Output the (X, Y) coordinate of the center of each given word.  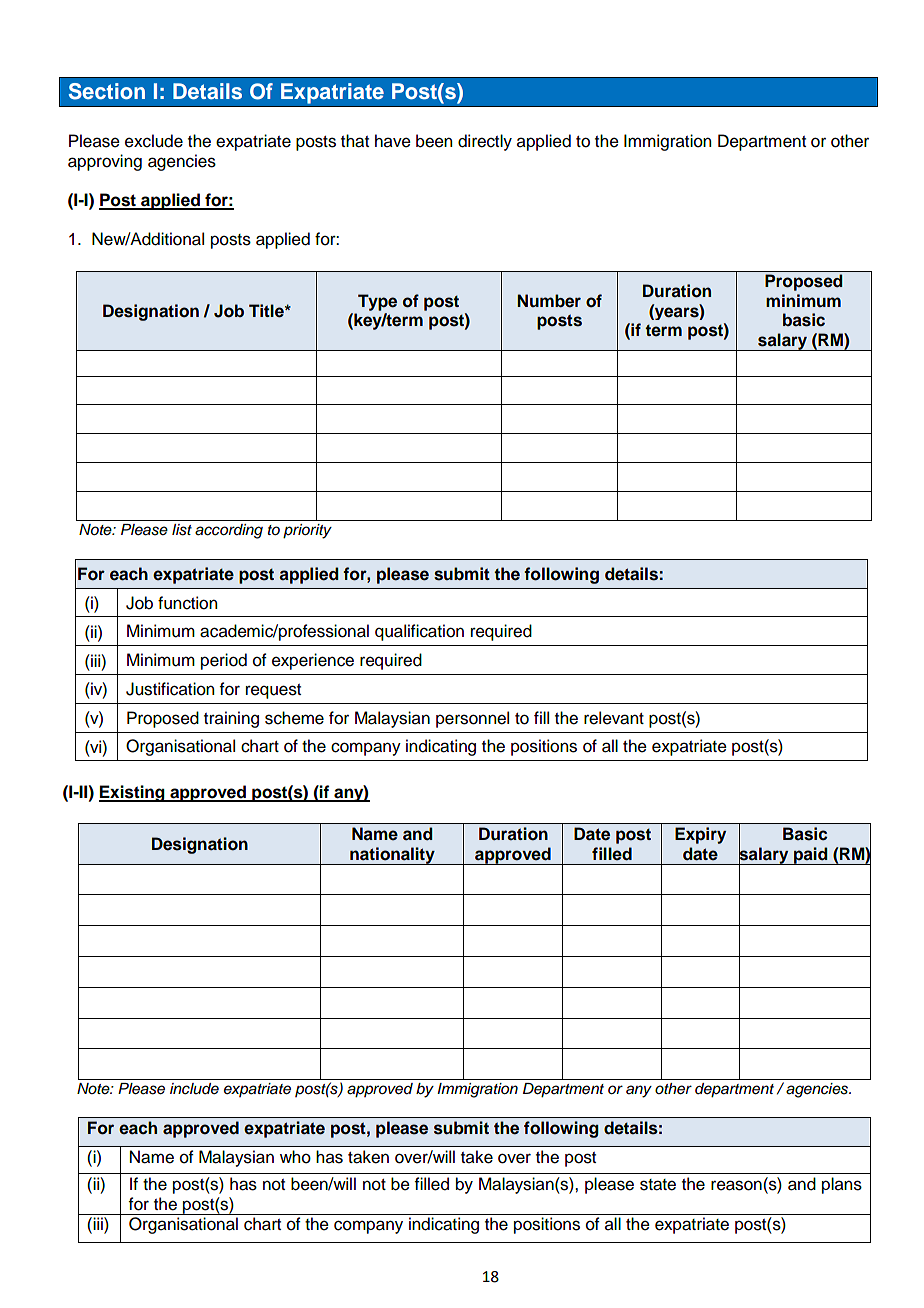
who (295, 1157)
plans (842, 1185)
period (224, 661)
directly (485, 142)
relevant (614, 718)
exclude (154, 141)
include (194, 1089)
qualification (419, 632)
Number (549, 301)
